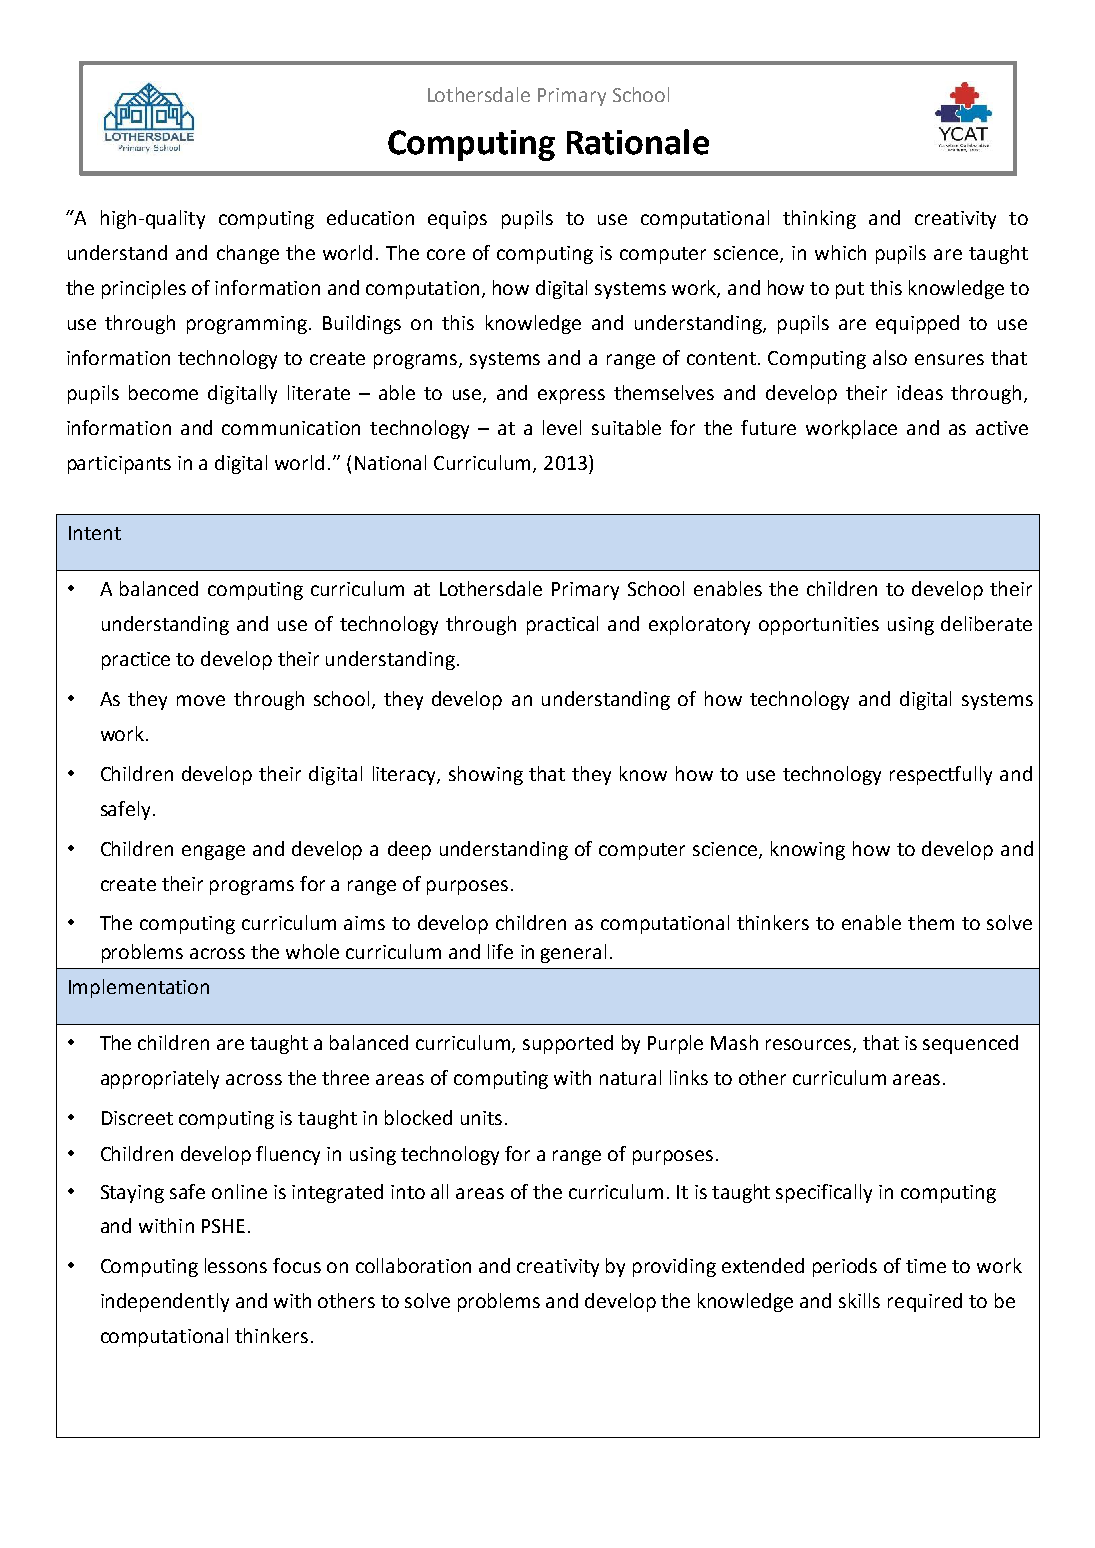 This document has width=1095, height=1548. What do you see at coordinates (486, 775) in the document?
I see `showing` at bounding box center [486, 775].
